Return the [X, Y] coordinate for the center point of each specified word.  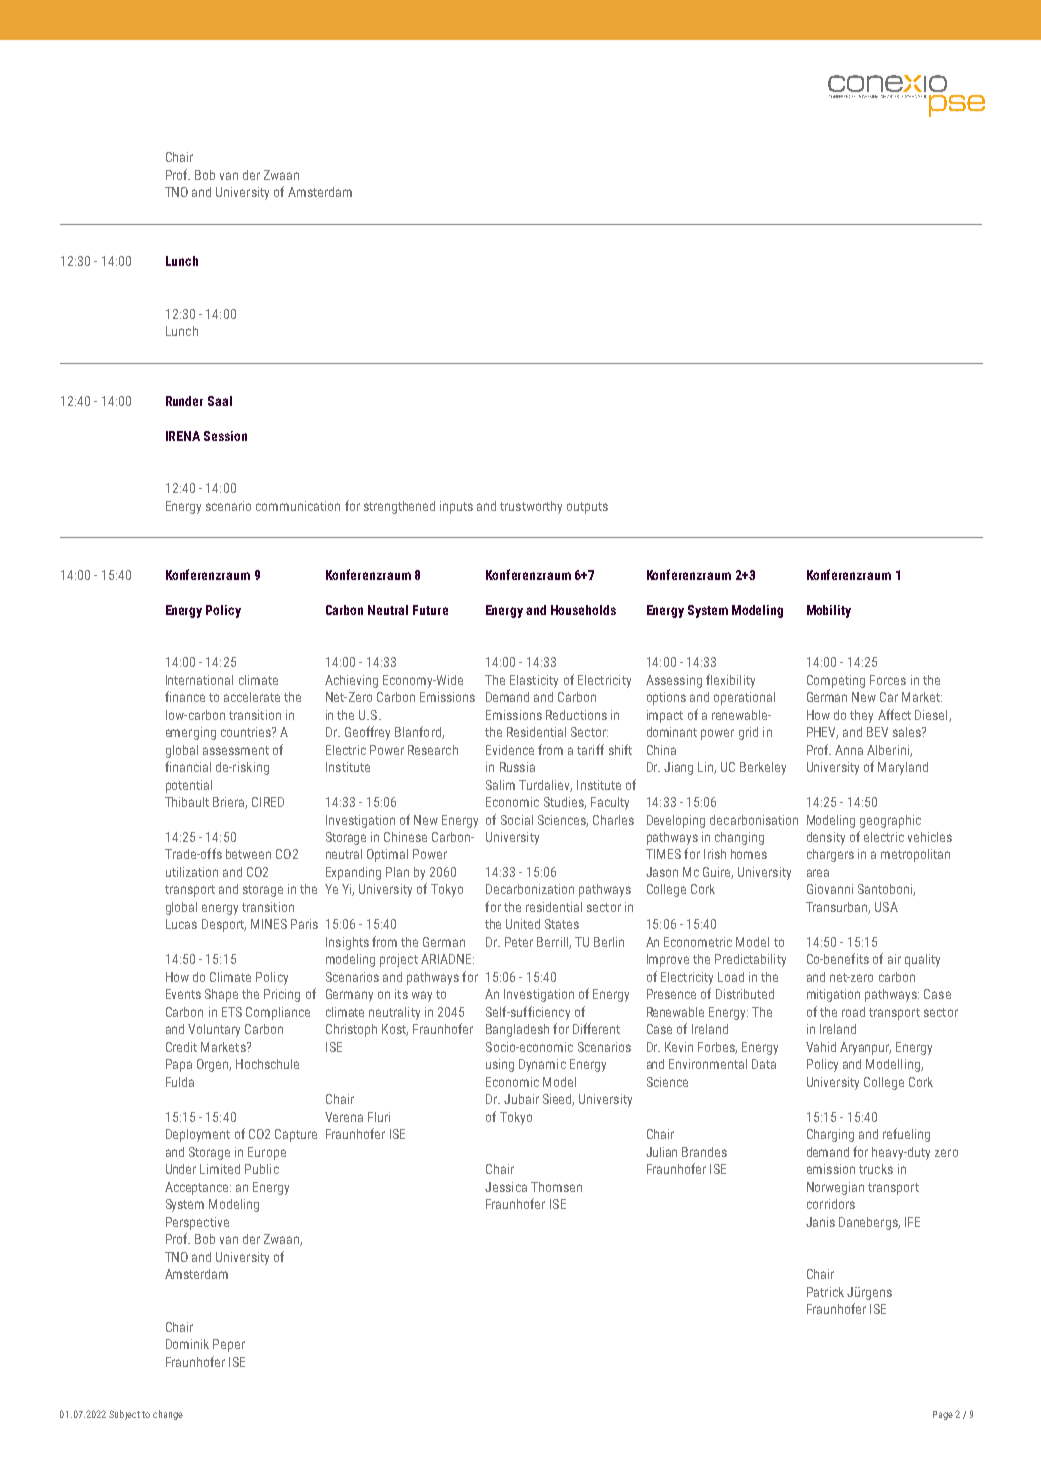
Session [225, 436]
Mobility [829, 611]
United [523, 924]
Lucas [181, 924]
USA [886, 907]
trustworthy [531, 507]
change [168, 1415]
